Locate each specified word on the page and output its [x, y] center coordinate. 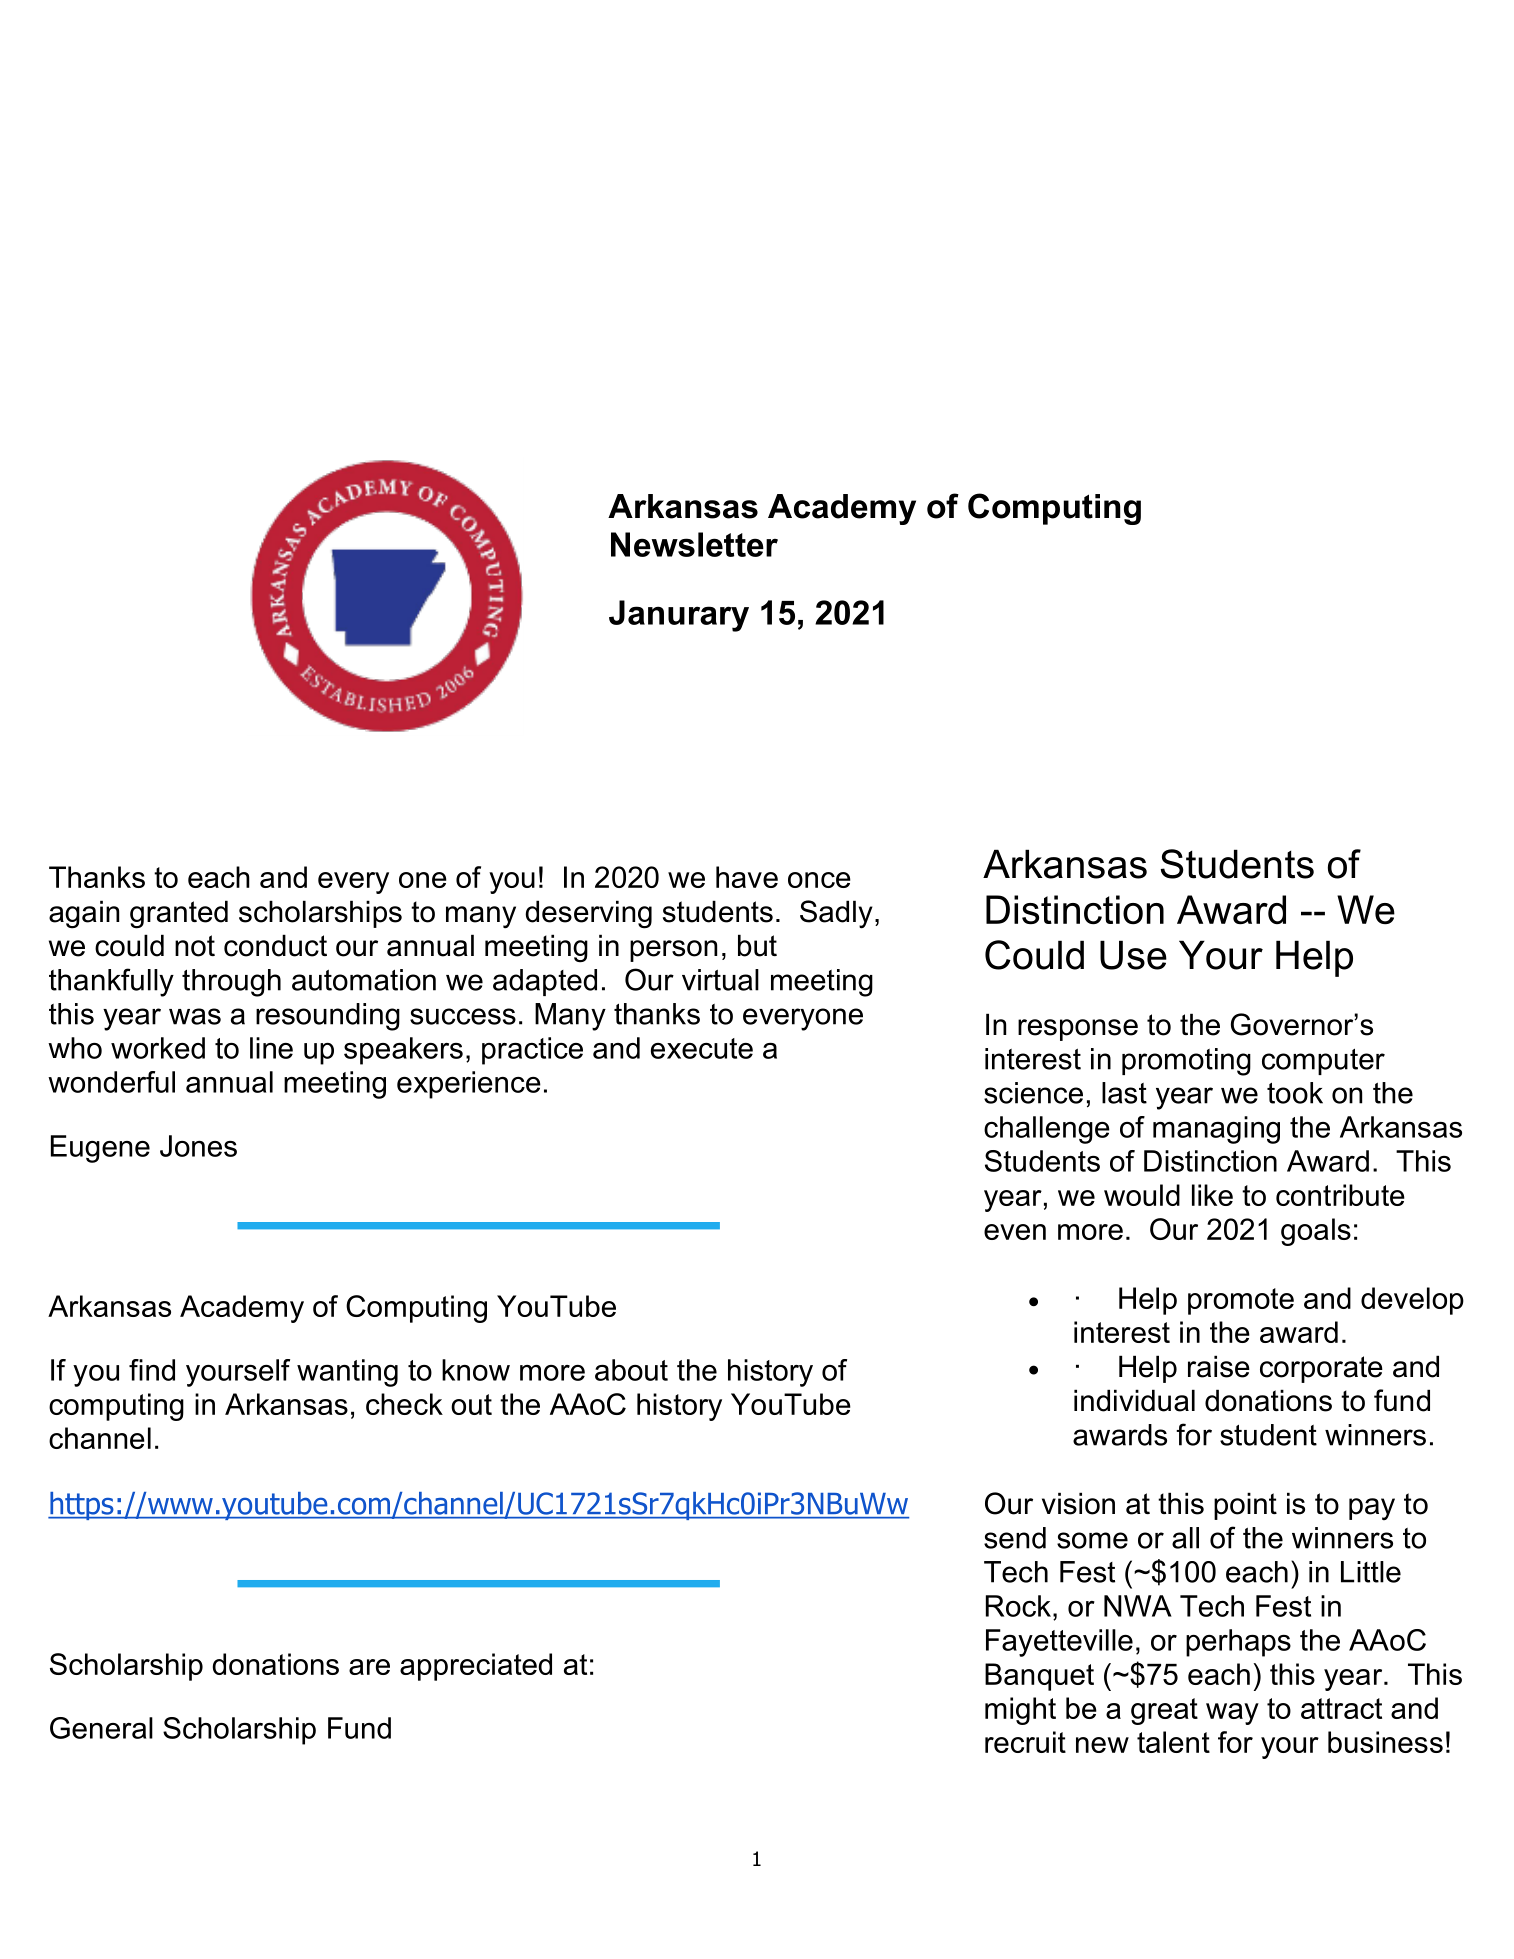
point [1245, 1506]
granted [179, 914]
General [101, 1728]
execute [702, 1048]
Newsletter [694, 544]
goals [1316, 1232]
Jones [198, 1146]
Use [1133, 955]
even [1015, 1232]
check [404, 1404]
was [195, 1016]
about [631, 1370]
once [819, 880]
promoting [1186, 1062]
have [747, 877]
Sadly [836, 914]
